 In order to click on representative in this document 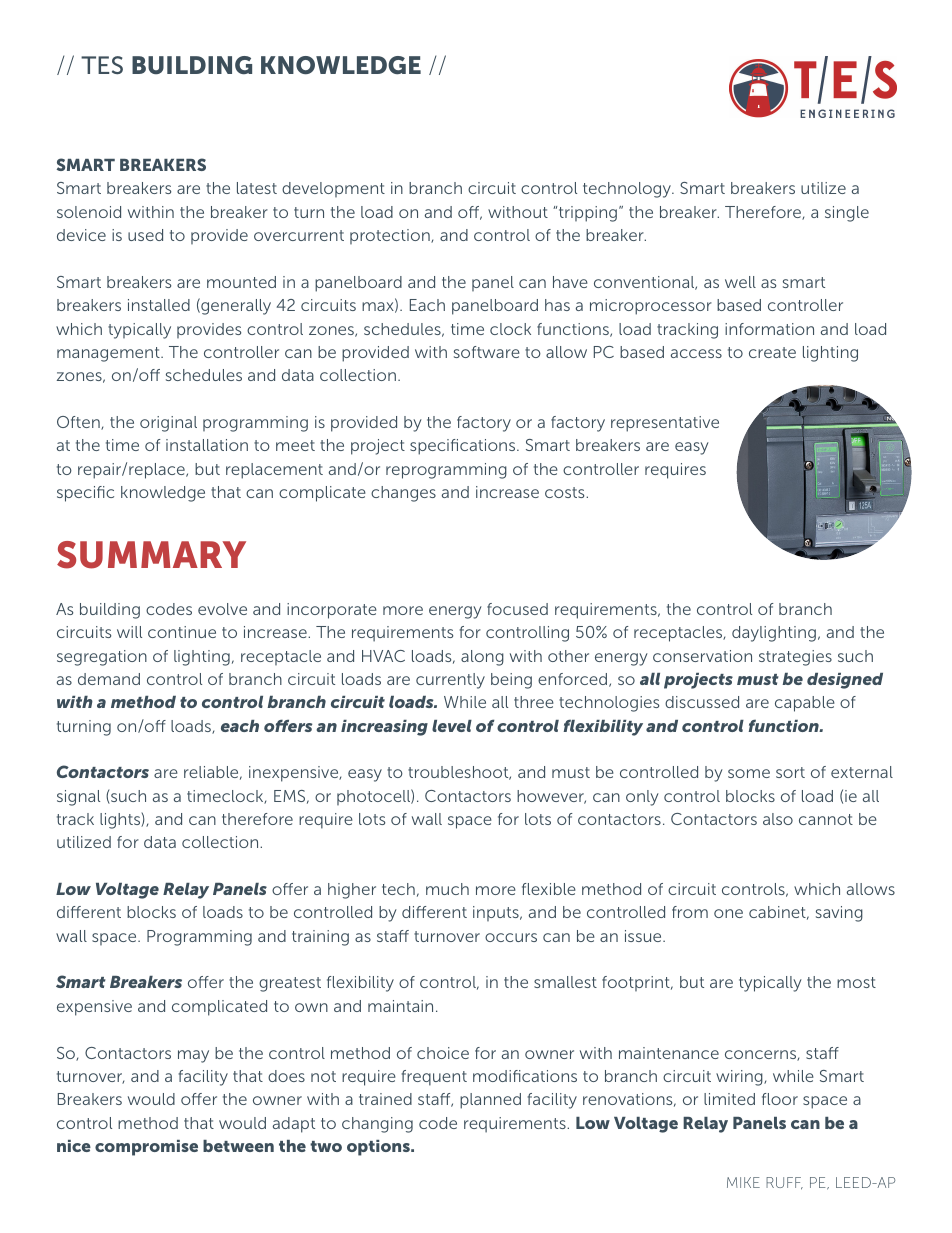, I will do `click(665, 424)`.
